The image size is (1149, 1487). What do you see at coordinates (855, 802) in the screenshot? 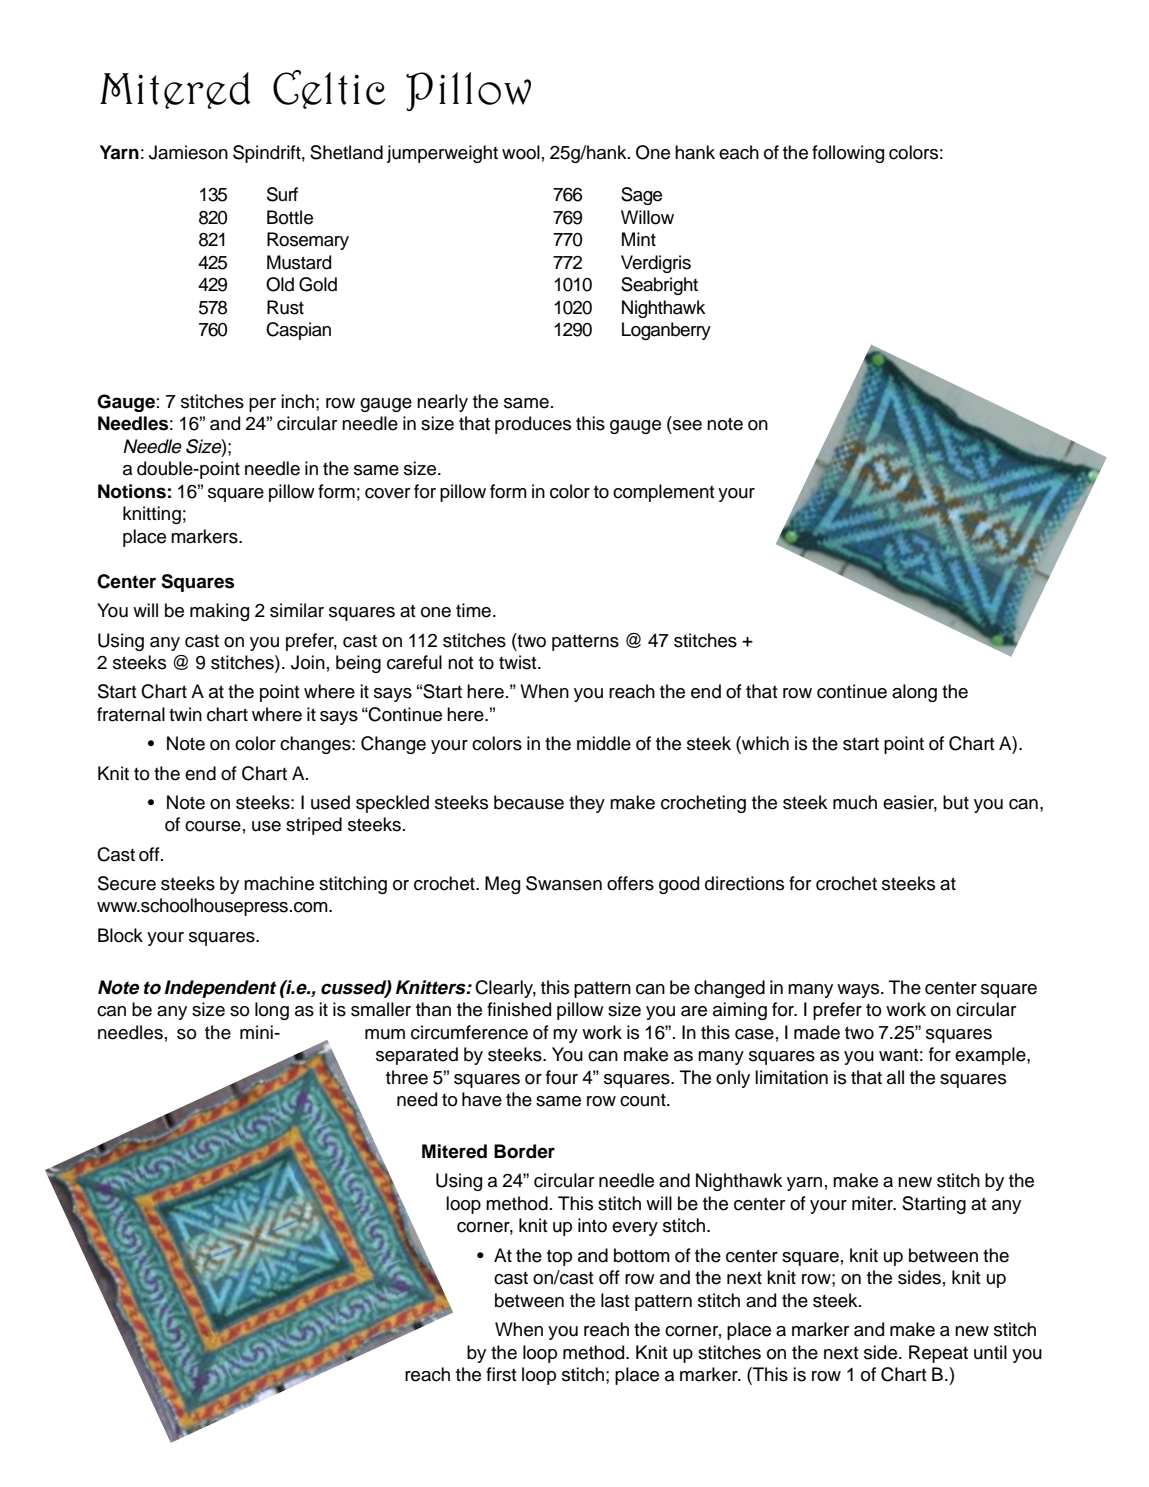
I see `much` at bounding box center [855, 802].
